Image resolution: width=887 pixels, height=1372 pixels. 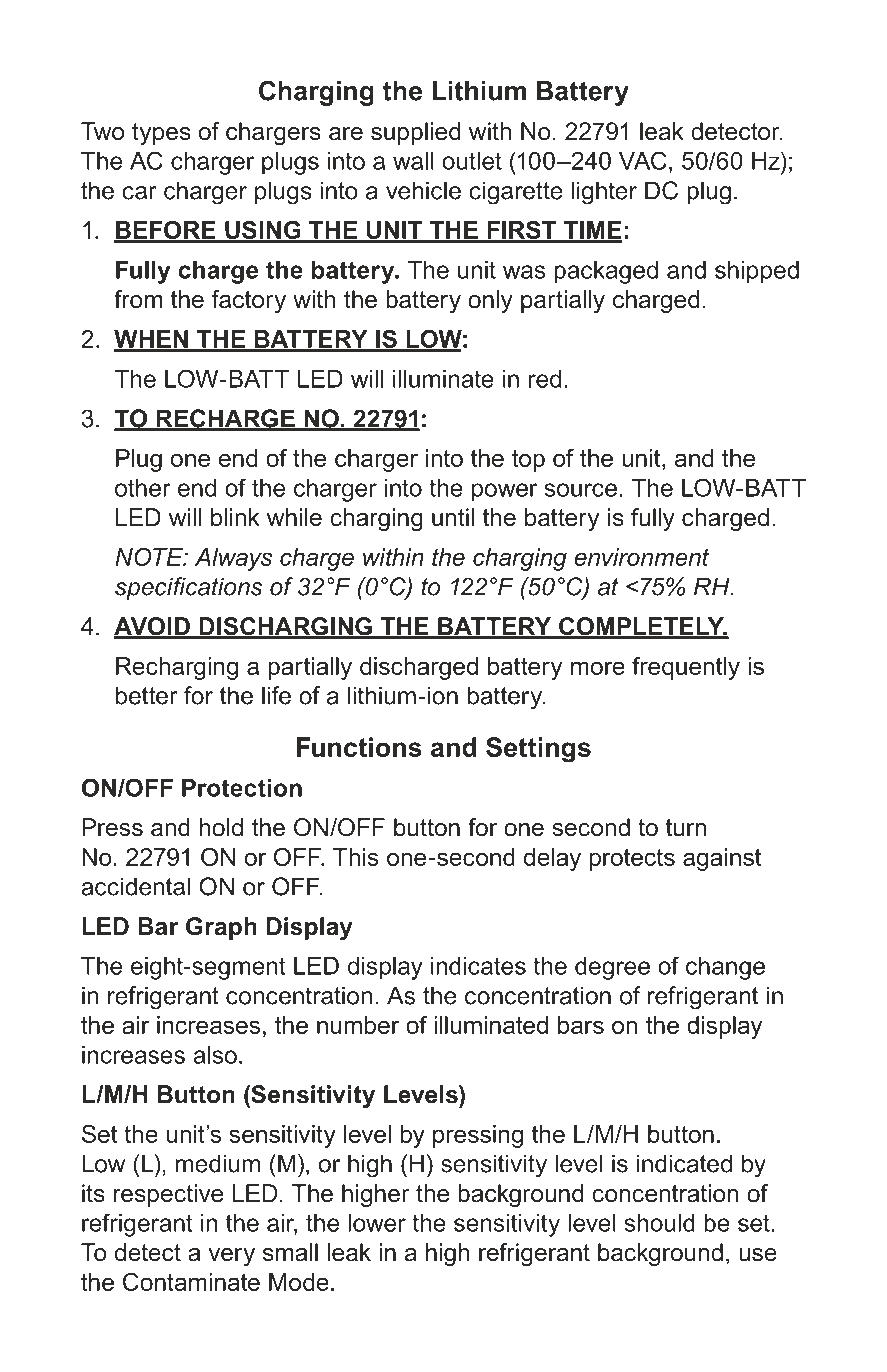 I want to click on lower, so click(x=377, y=1223).
